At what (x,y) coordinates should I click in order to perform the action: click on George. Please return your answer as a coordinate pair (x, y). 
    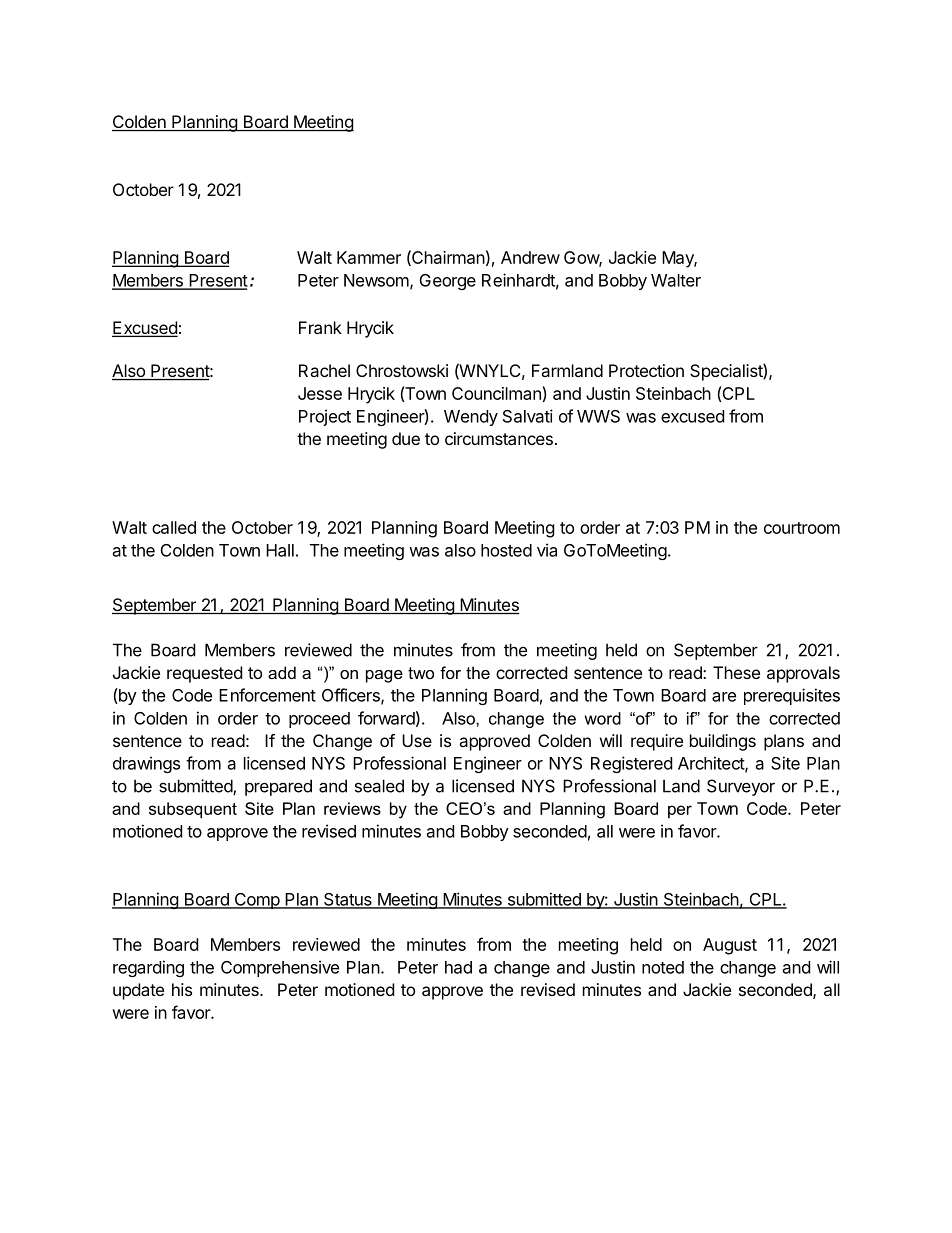
    Looking at the image, I should click on (448, 282).
